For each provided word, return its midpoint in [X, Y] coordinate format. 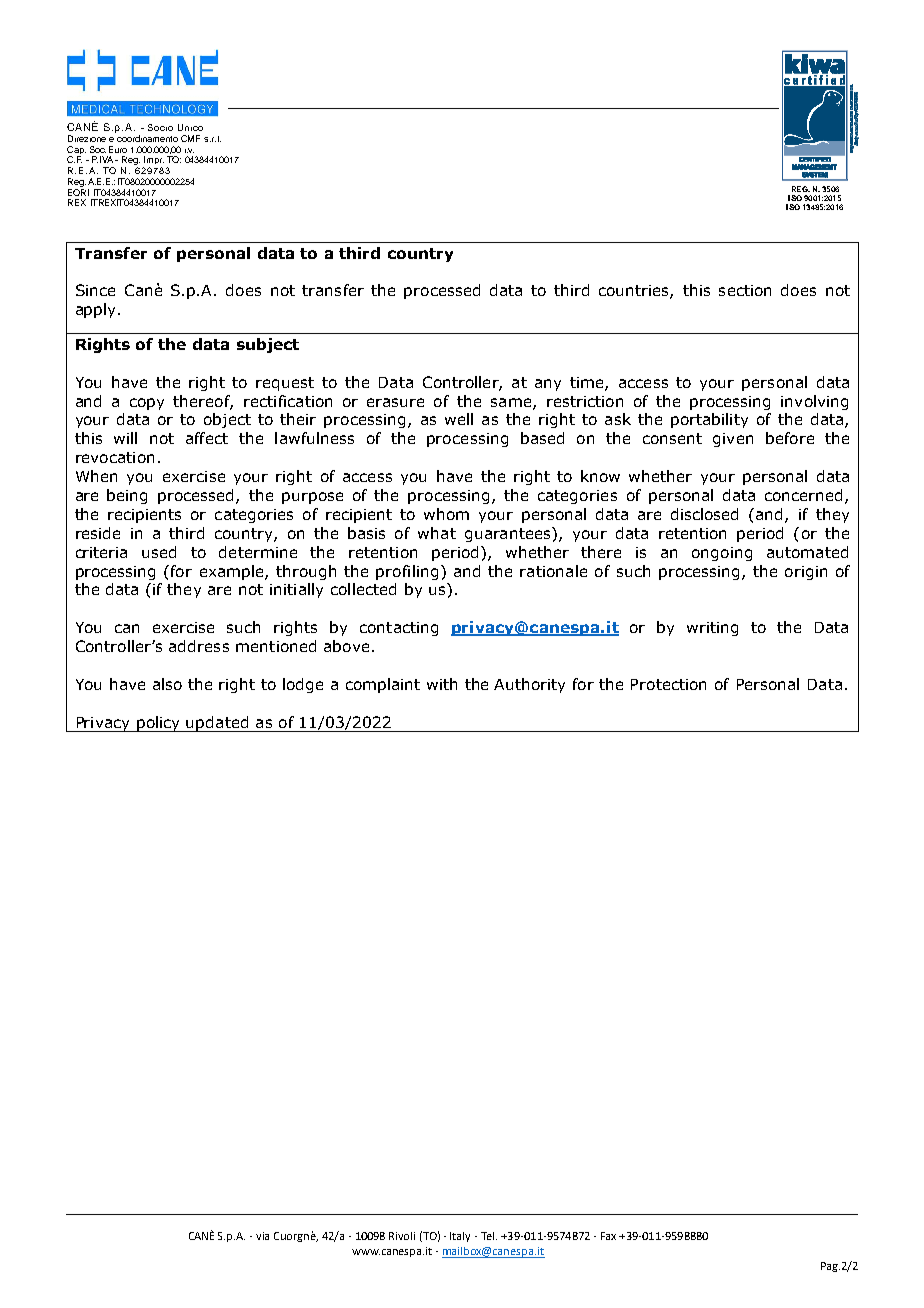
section [745, 290]
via [262, 1236]
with [442, 684]
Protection [668, 684]
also [167, 684]
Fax [608, 1236]
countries [635, 292]
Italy [460, 1237]
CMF [190, 138]
